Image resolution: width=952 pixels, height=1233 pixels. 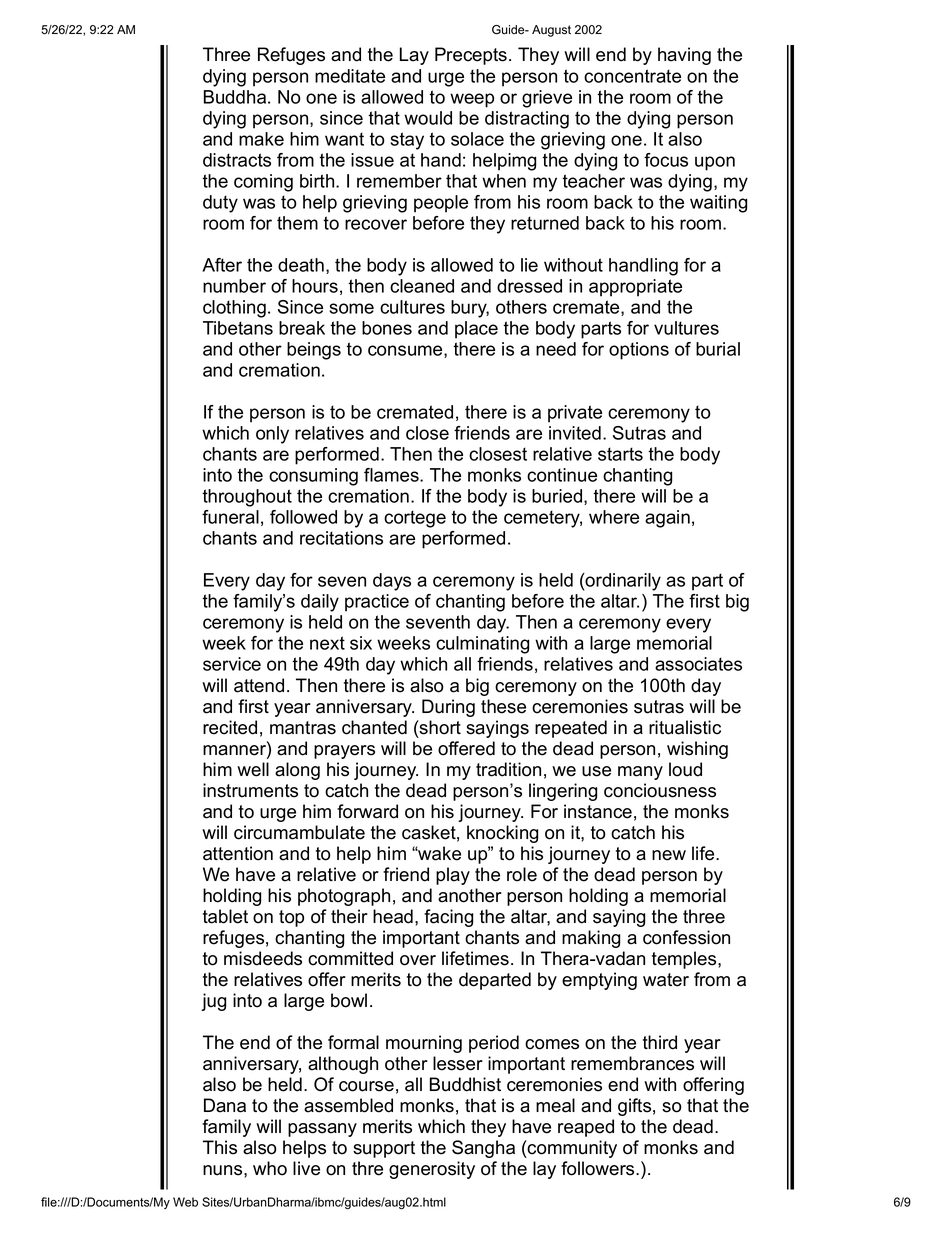 What do you see at coordinates (632, 76) in the page?
I see `concentrate` at bounding box center [632, 76].
